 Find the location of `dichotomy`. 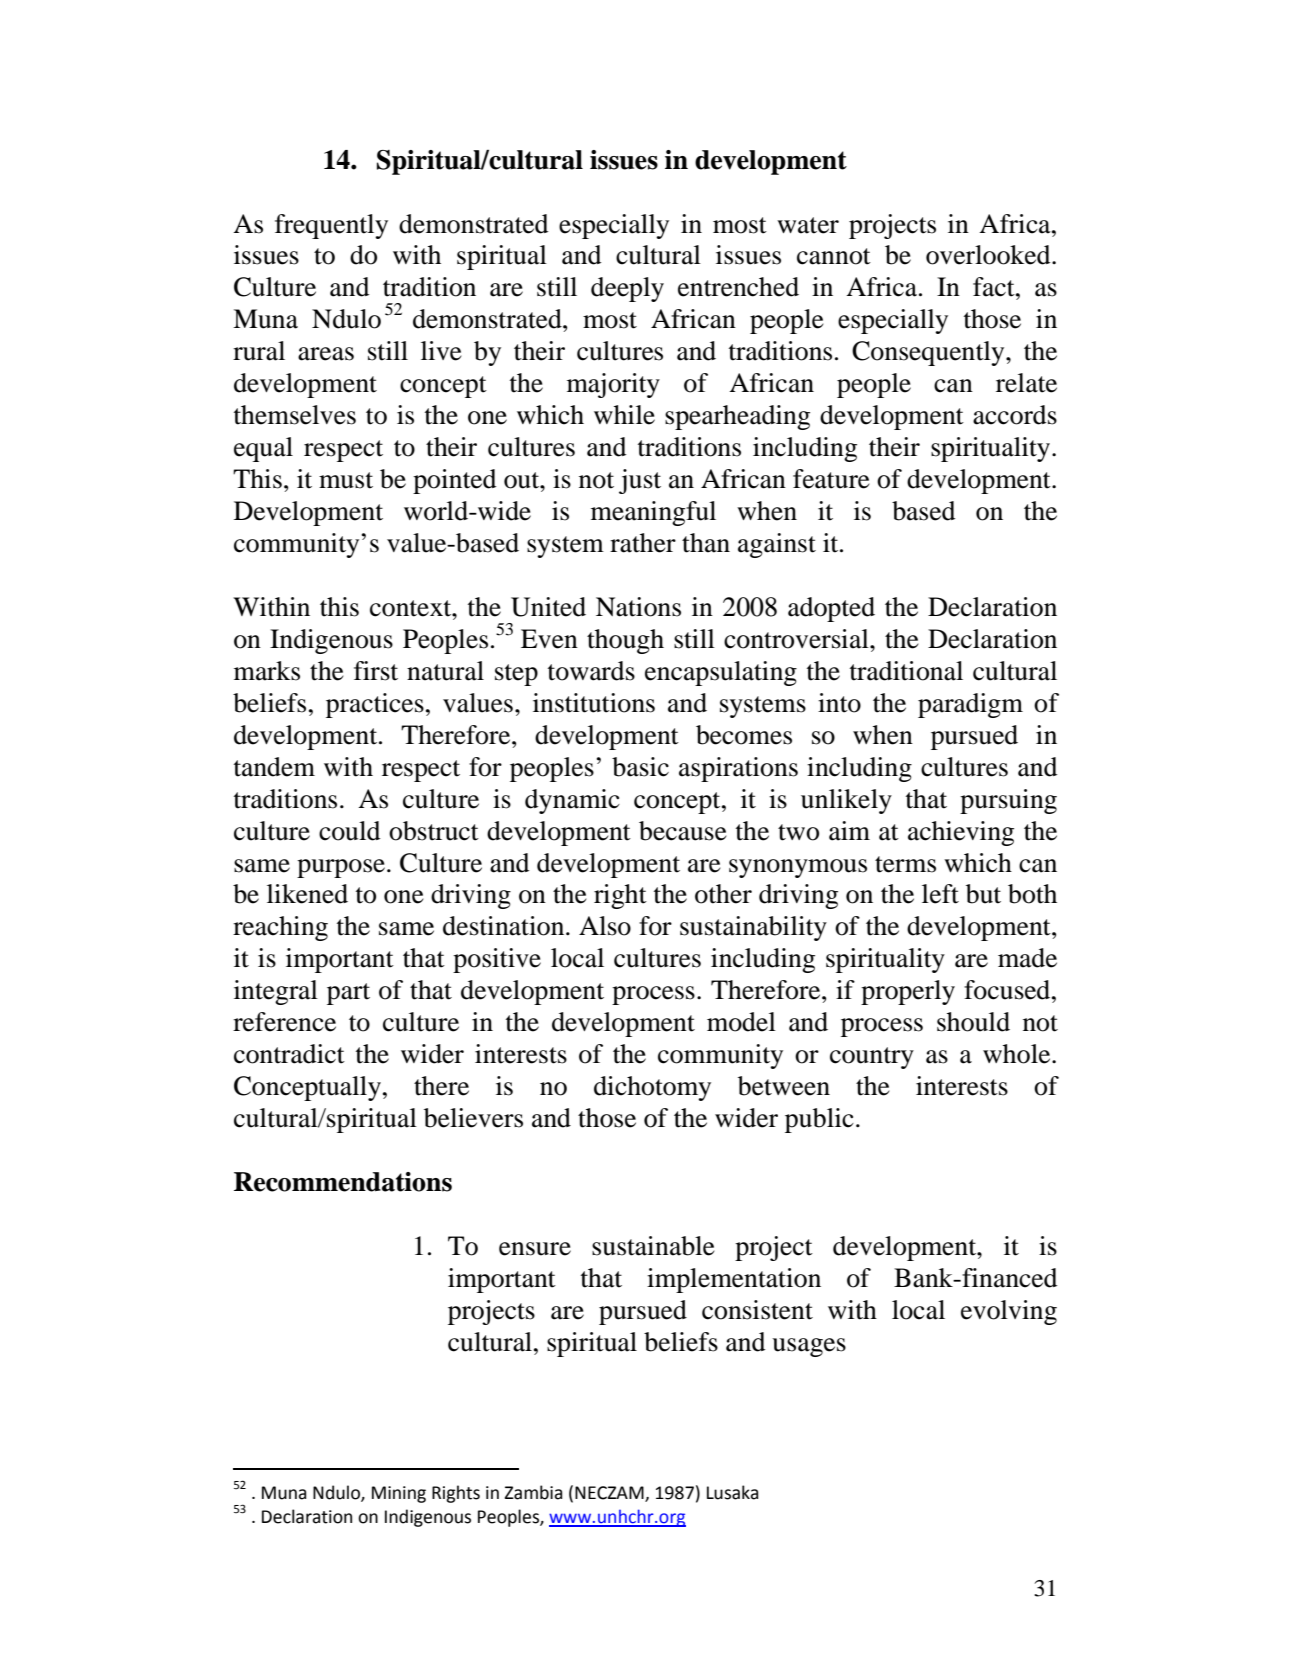

dichotomy is located at coordinates (652, 1088).
